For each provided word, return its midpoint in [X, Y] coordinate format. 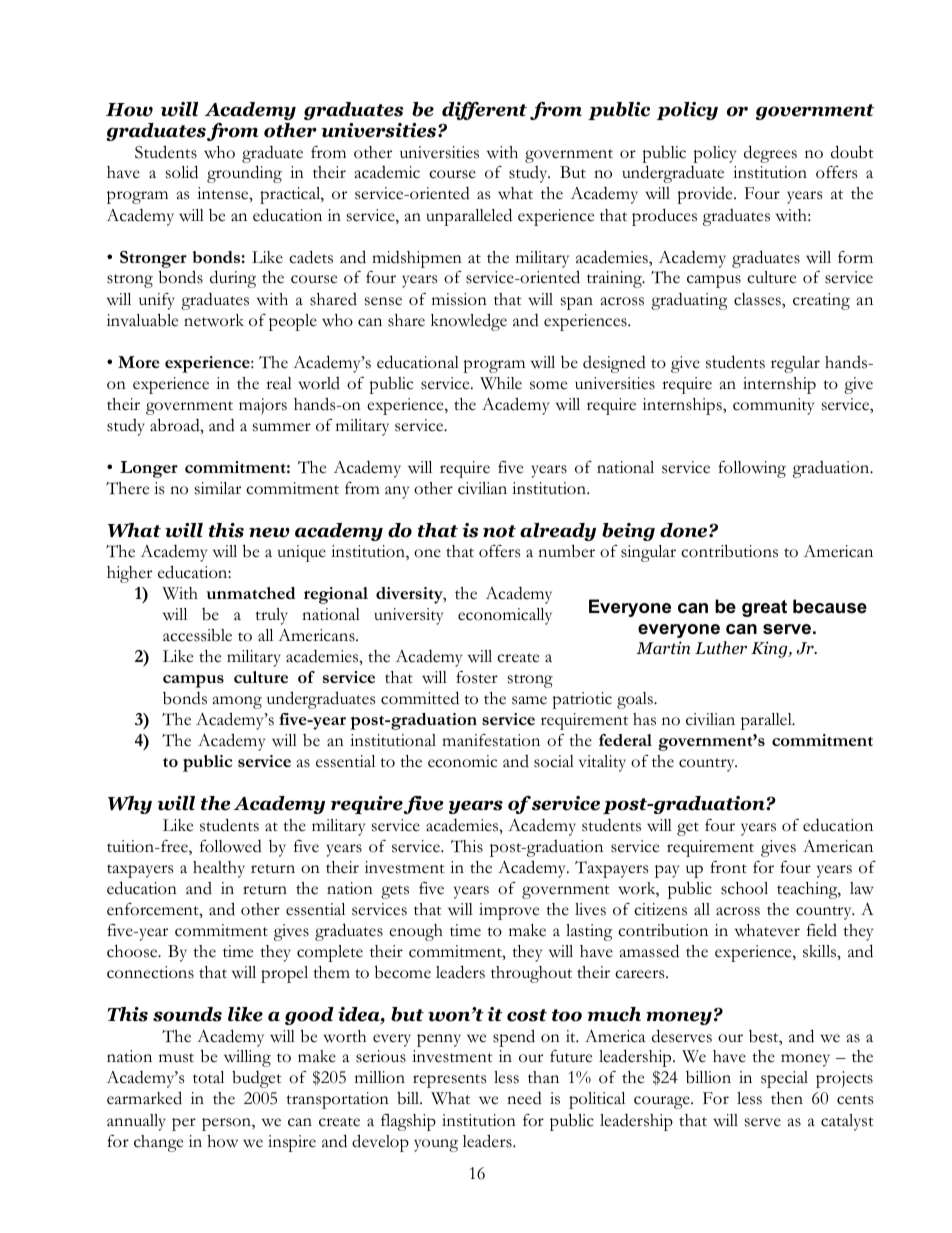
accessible [197, 635]
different [484, 111]
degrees [770, 154]
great [764, 608]
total [208, 1077]
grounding [244, 174]
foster [477, 677]
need [524, 1098]
